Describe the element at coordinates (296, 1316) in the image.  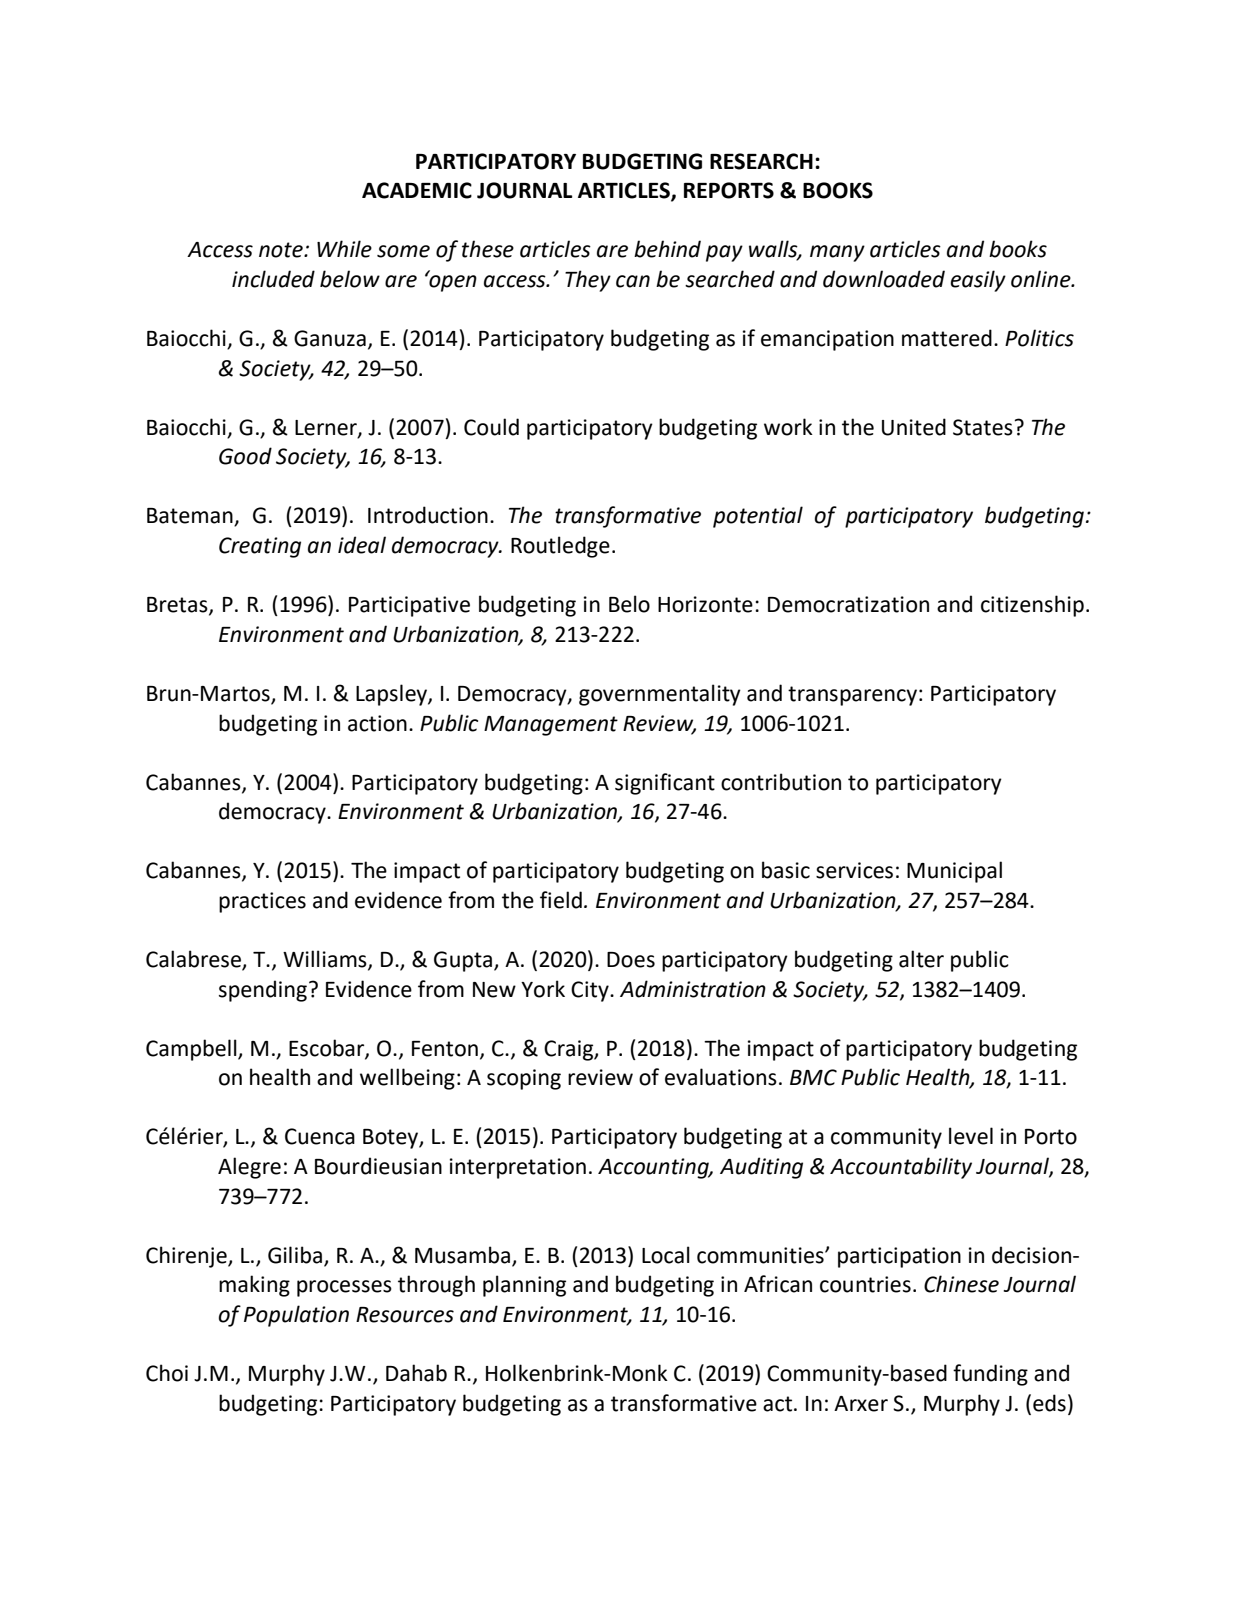
I see `Population` at that location.
